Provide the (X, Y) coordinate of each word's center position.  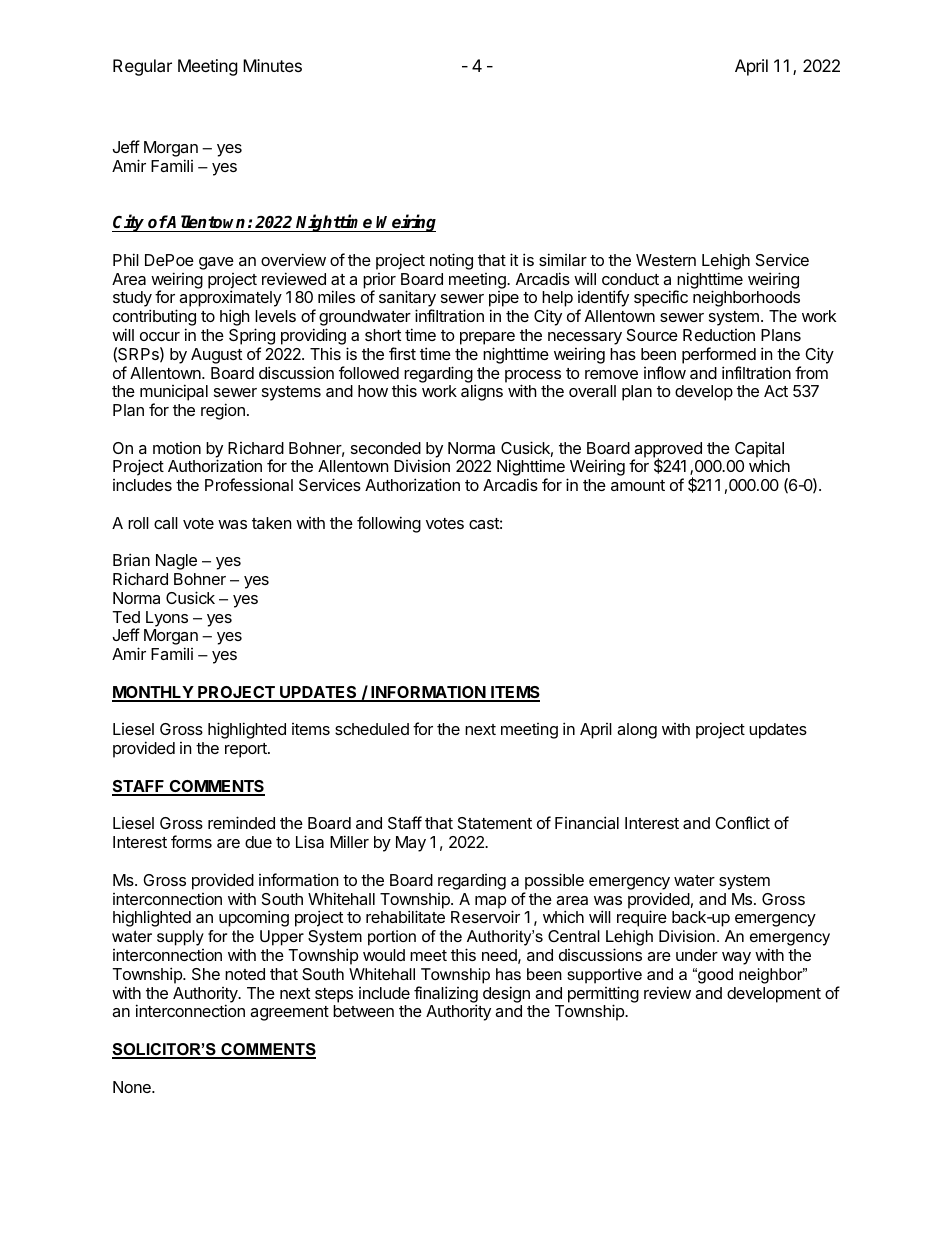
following (389, 524)
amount (638, 485)
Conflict (742, 822)
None (133, 1087)
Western (666, 260)
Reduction (719, 335)
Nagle (176, 562)
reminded (241, 822)
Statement (495, 823)
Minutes (272, 65)
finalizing (446, 995)
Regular (142, 67)
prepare (487, 338)
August (216, 356)
